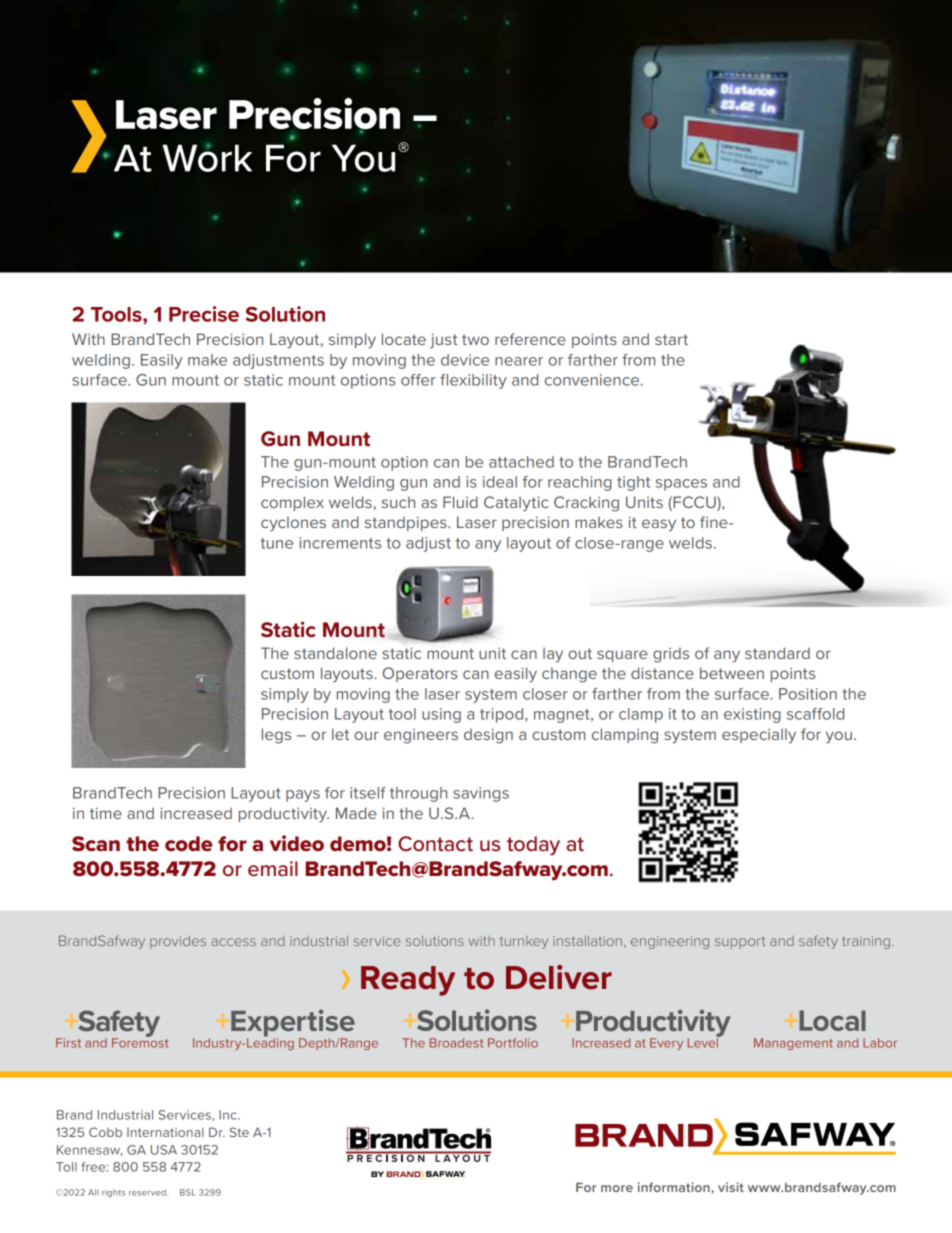 The height and width of the image is (1233, 952). What do you see at coordinates (164, 1150) in the image?
I see `USA` at bounding box center [164, 1150].
